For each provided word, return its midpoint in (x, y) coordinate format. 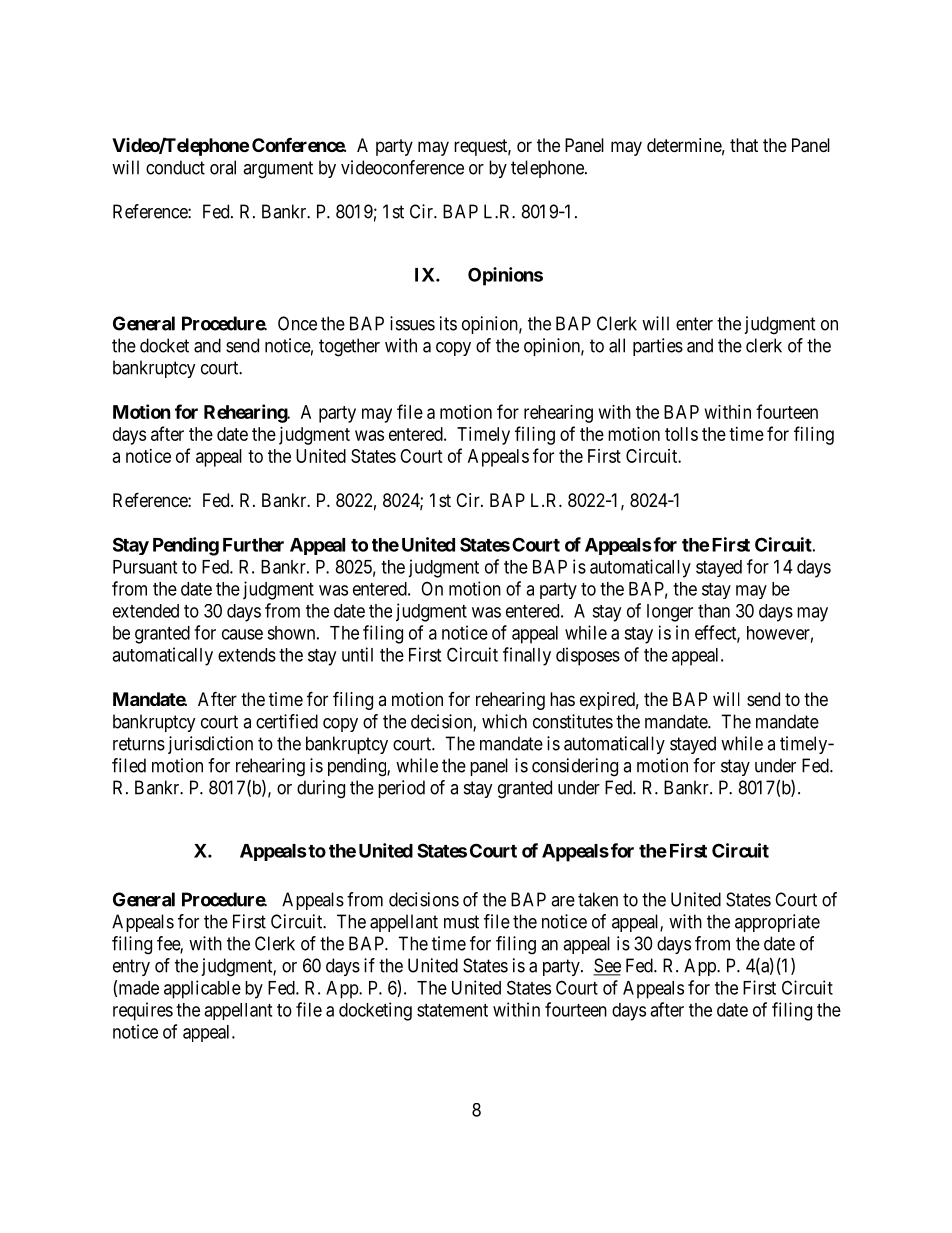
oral (223, 167)
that (744, 145)
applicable (202, 989)
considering (575, 767)
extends (247, 655)
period (401, 789)
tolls (681, 434)
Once (297, 323)
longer (670, 613)
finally (527, 656)
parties (658, 347)
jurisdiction (210, 745)
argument (278, 170)
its (448, 323)
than (714, 611)
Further (253, 545)
